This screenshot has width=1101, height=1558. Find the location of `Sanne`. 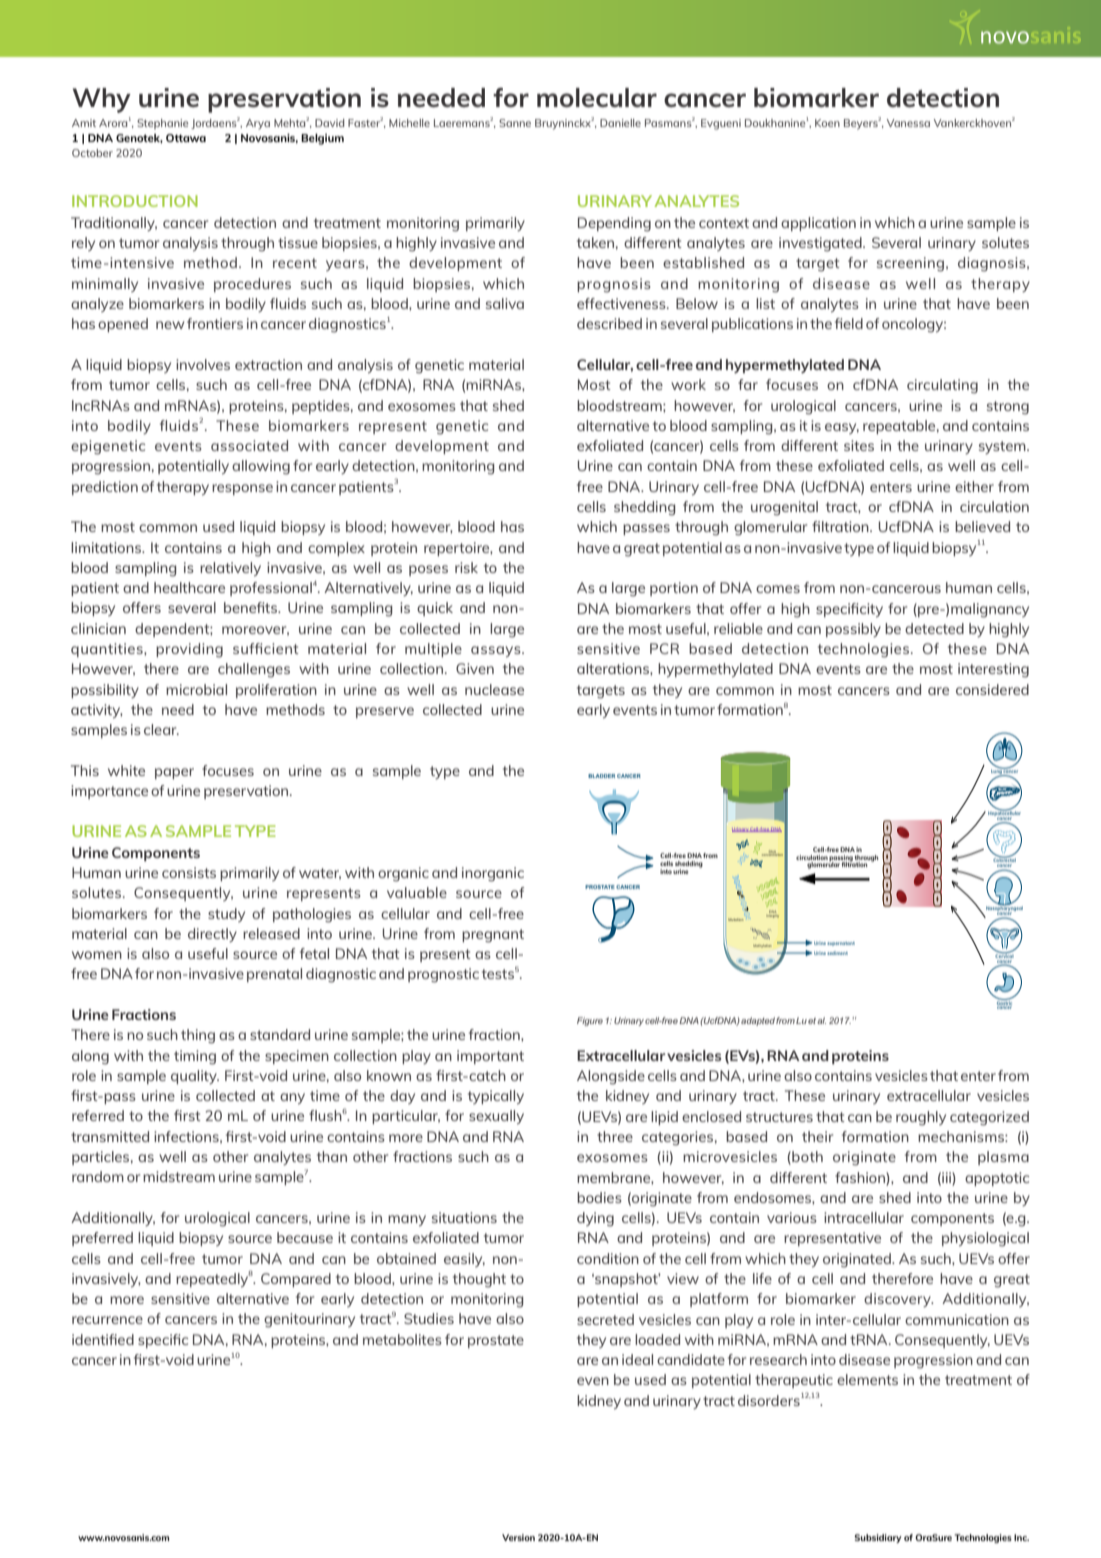

Sanne is located at coordinates (515, 123).
